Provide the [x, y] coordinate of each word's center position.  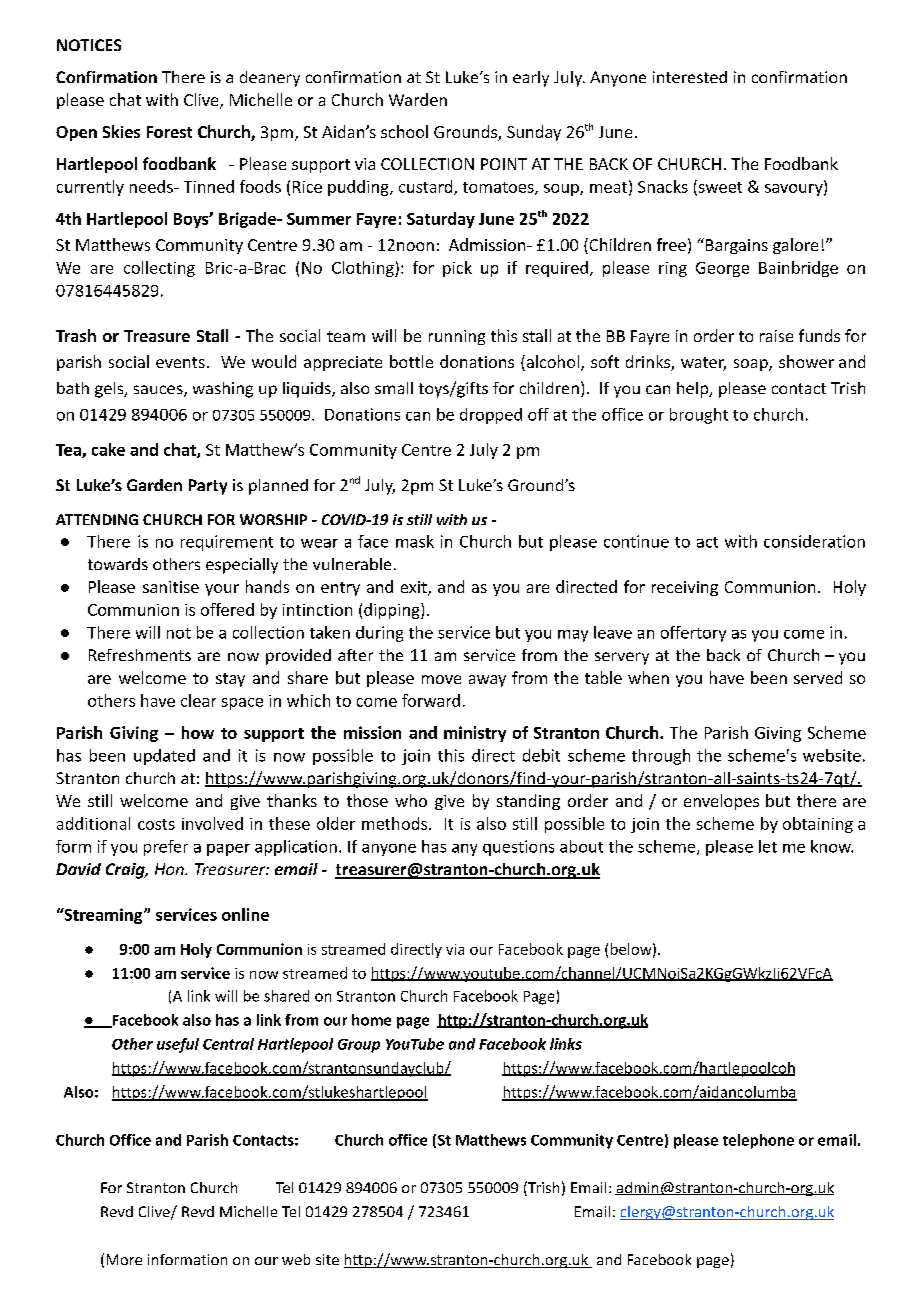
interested [690, 77]
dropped [491, 416]
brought [699, 416]
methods [394, 823]
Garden [154, 485]
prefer [166, 848]
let [768, 846]
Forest [169, 132]
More [124, 1259]
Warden [418, 99]
